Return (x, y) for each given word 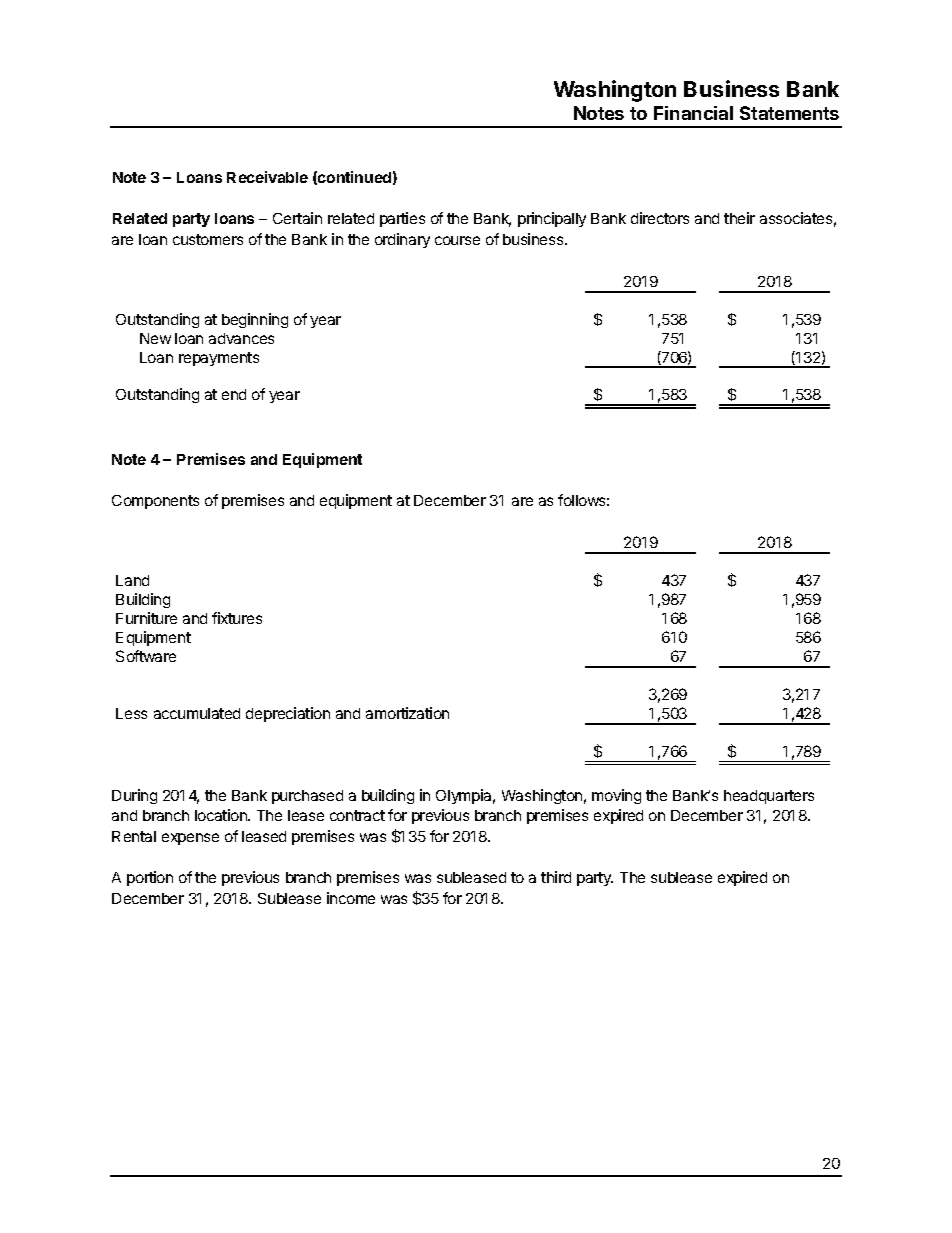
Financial (693, 113)
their (739, 218)
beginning (255, 320)
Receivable (267, 177)
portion (150, 878)
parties (402, 219)
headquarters (769, 797)
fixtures (237, 618)
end (234, 394)
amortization (407, 713)
